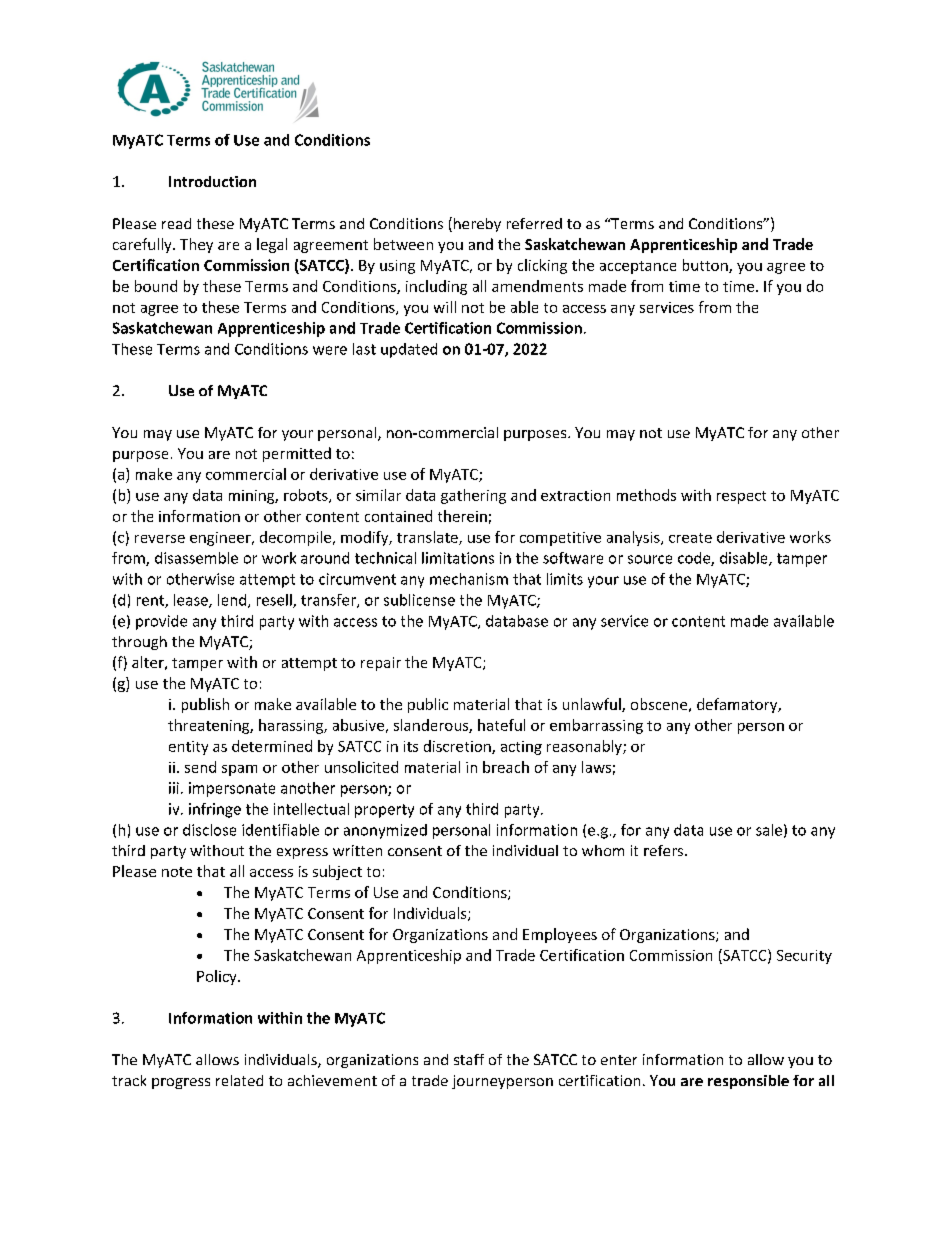 This page has height=1233, width=952. Describe the element at coordinates (769, 830) in the page. I see `sale` at that location.
